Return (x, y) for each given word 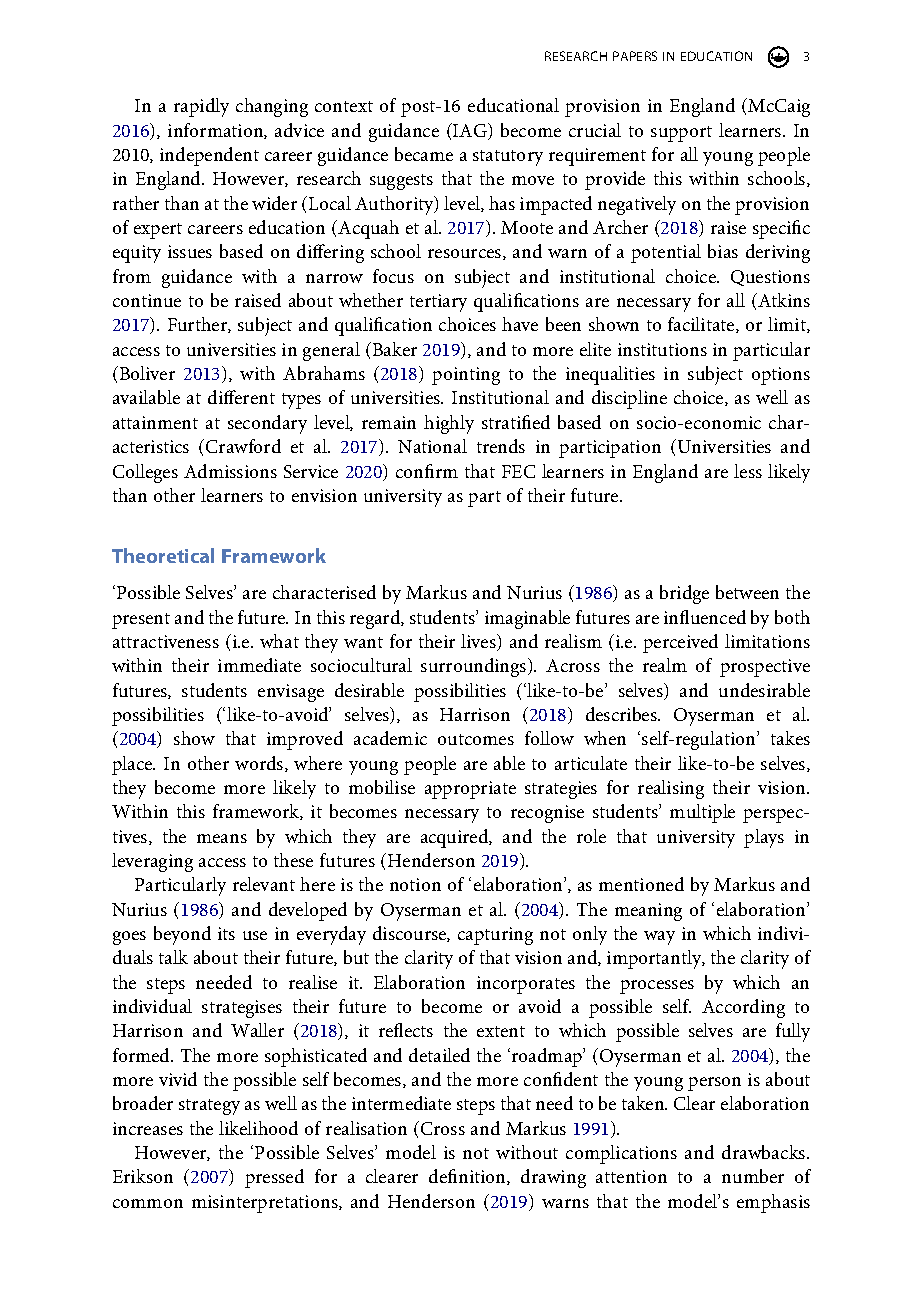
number (753, 1176)
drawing (553, 1178)
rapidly (201, 107)
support (681, 134)
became (424, 154)
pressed (274, 1178)
